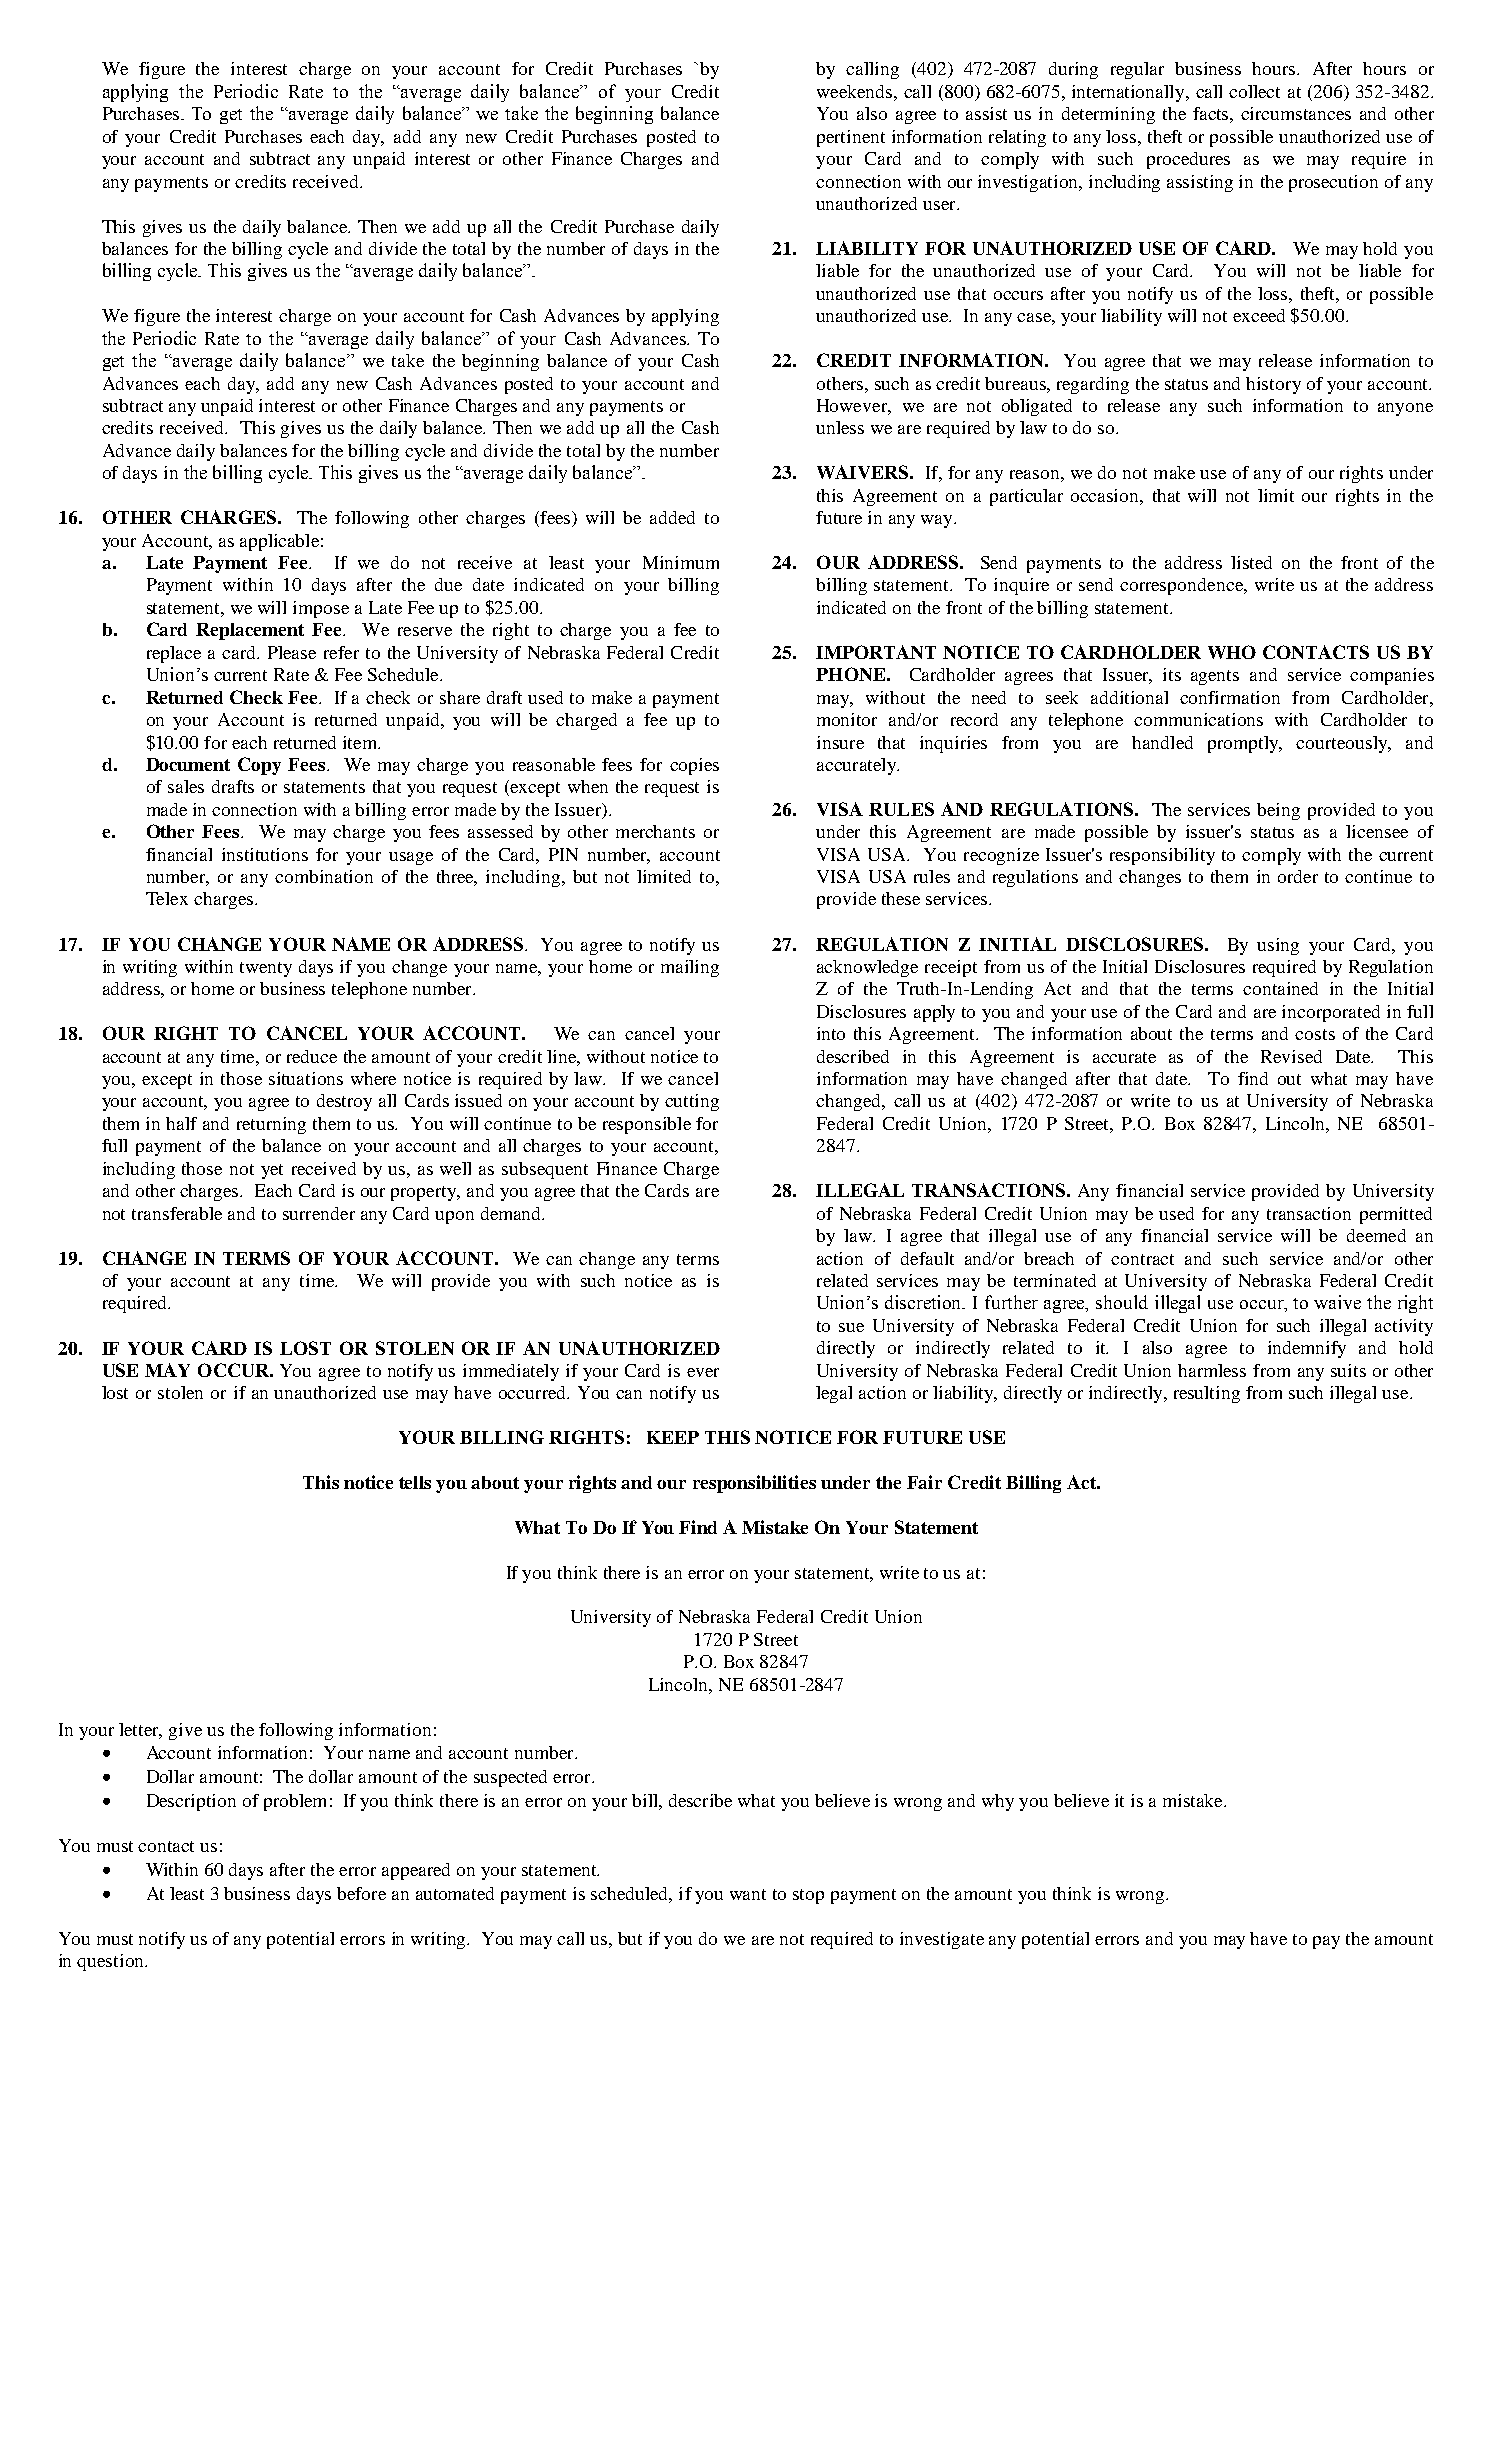  What do you see at coordinates (831, 1033) in the screenshot?
I see `into` at bounding box center [831, 1033].
